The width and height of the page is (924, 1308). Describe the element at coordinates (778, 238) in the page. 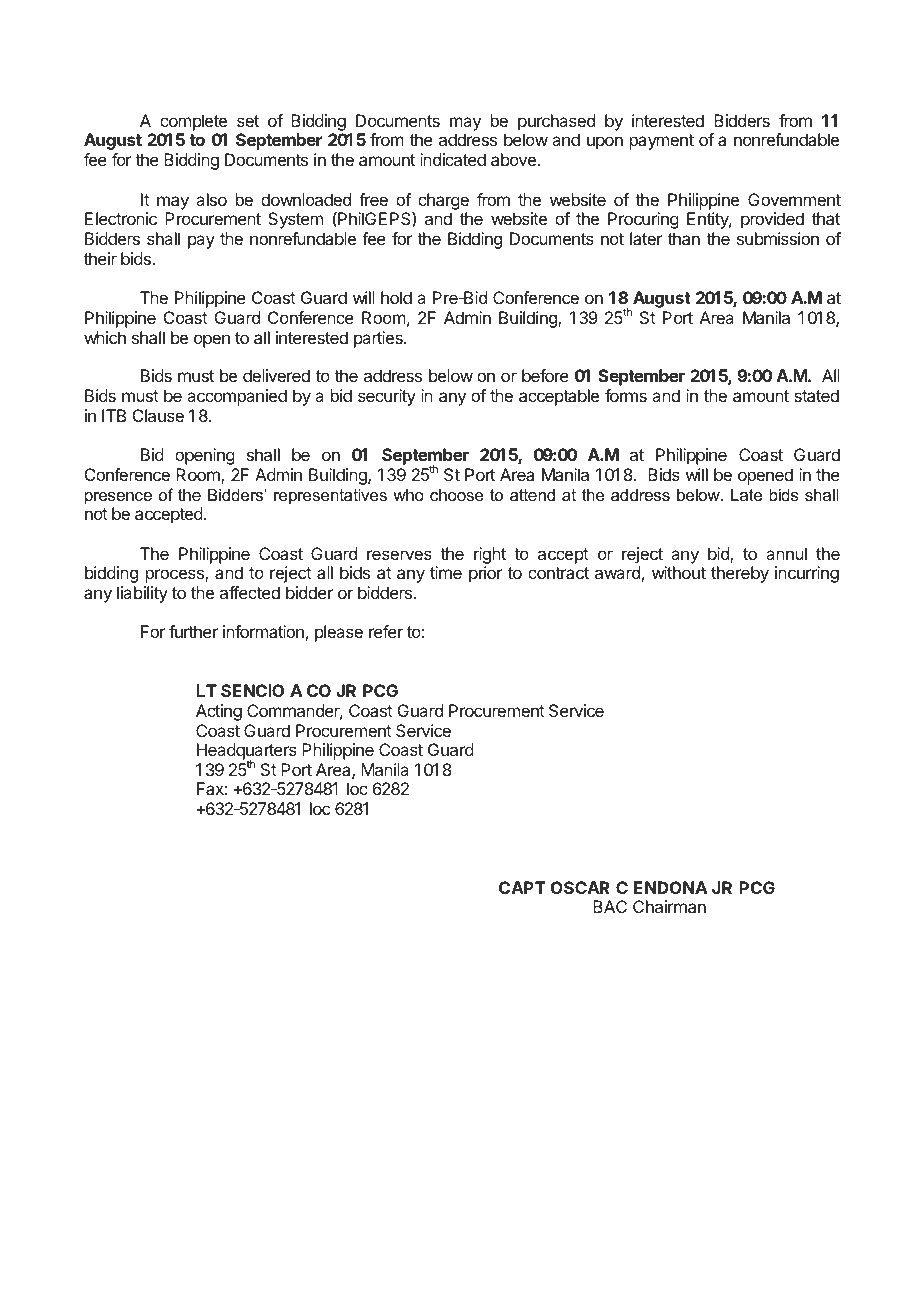

I see `submission` at that location.
